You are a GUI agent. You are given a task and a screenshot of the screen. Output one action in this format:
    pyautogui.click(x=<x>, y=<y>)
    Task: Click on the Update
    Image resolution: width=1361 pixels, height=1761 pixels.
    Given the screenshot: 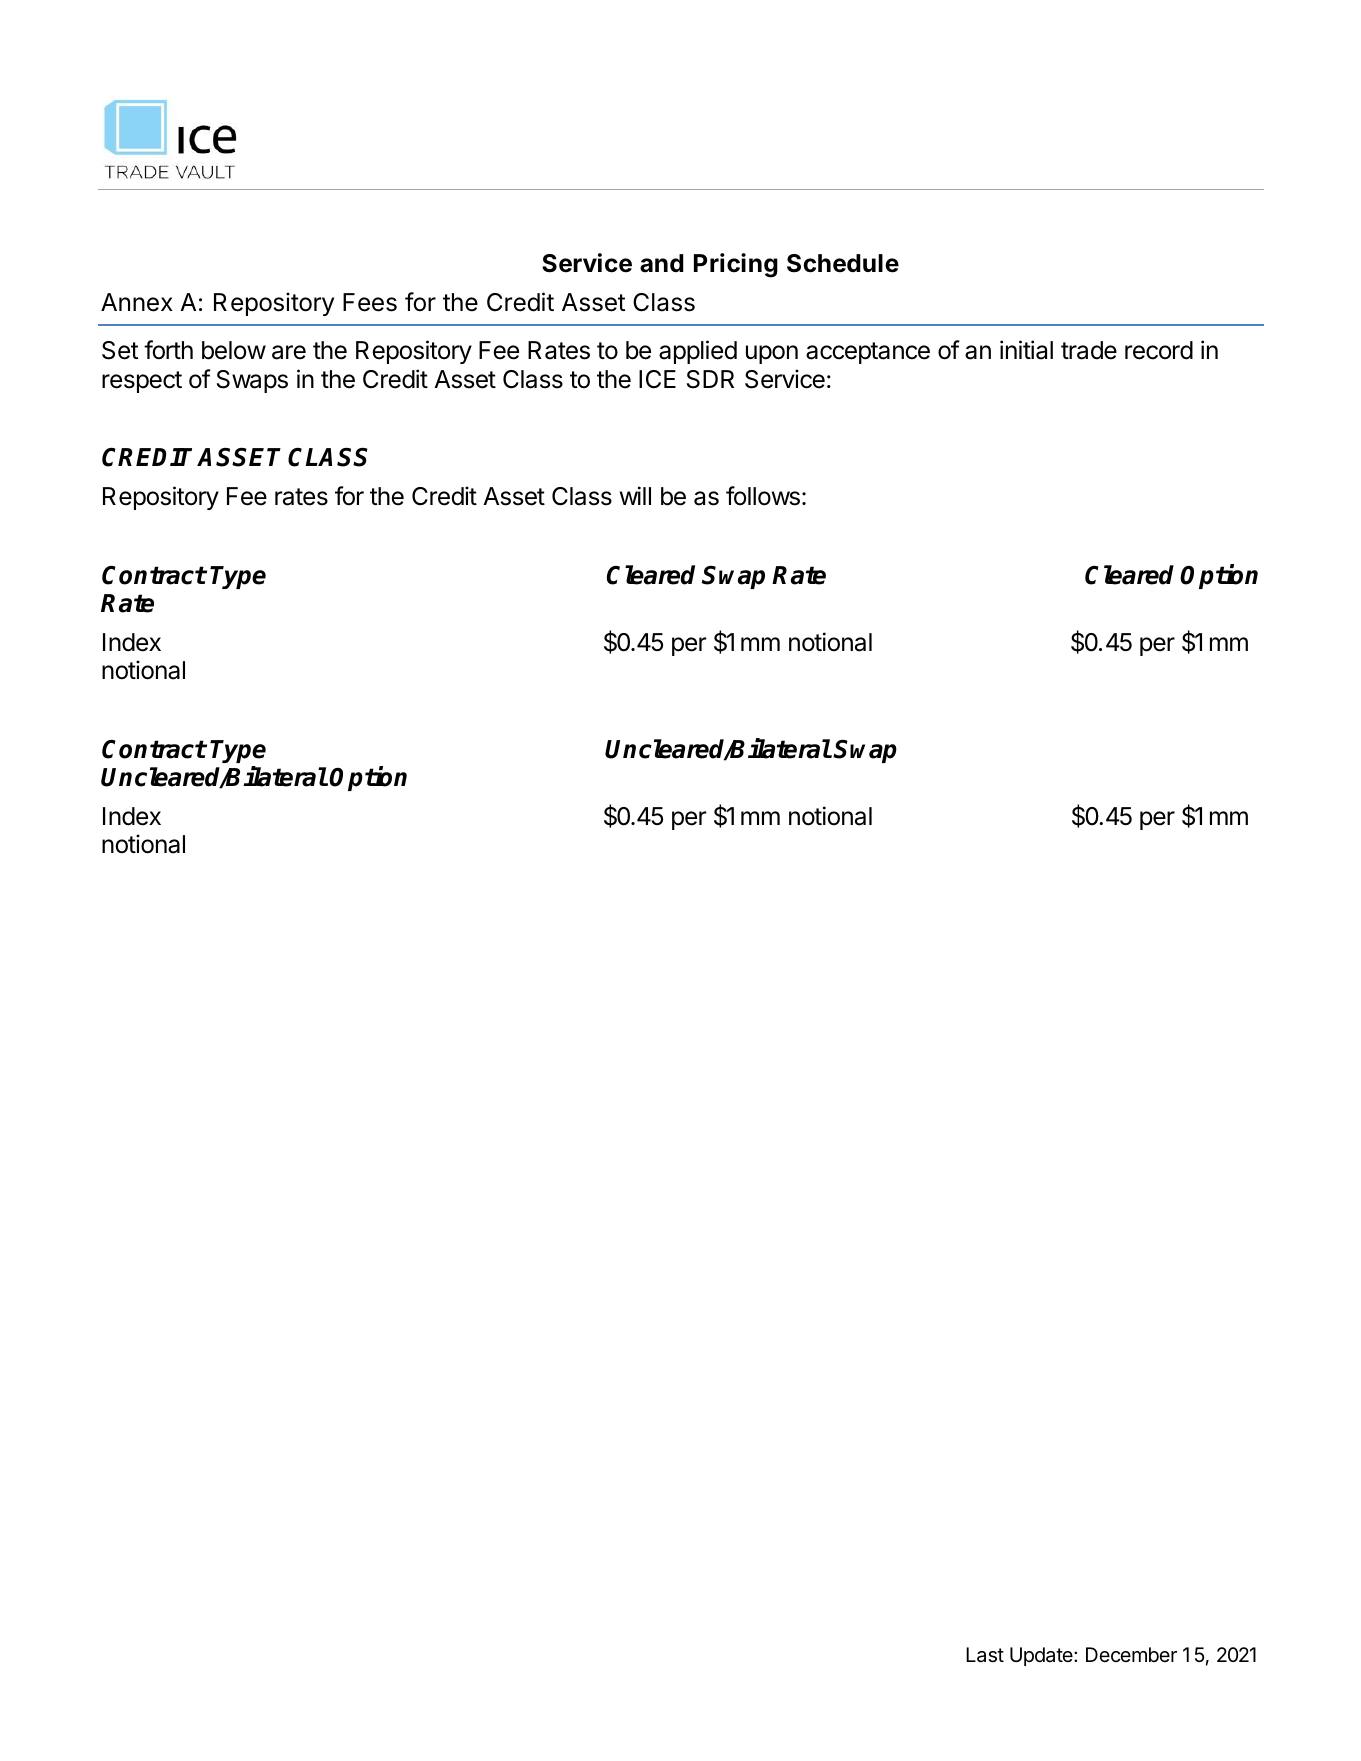 What is the action you would take?
    pyautogui.click(x=1042, y=1656)
